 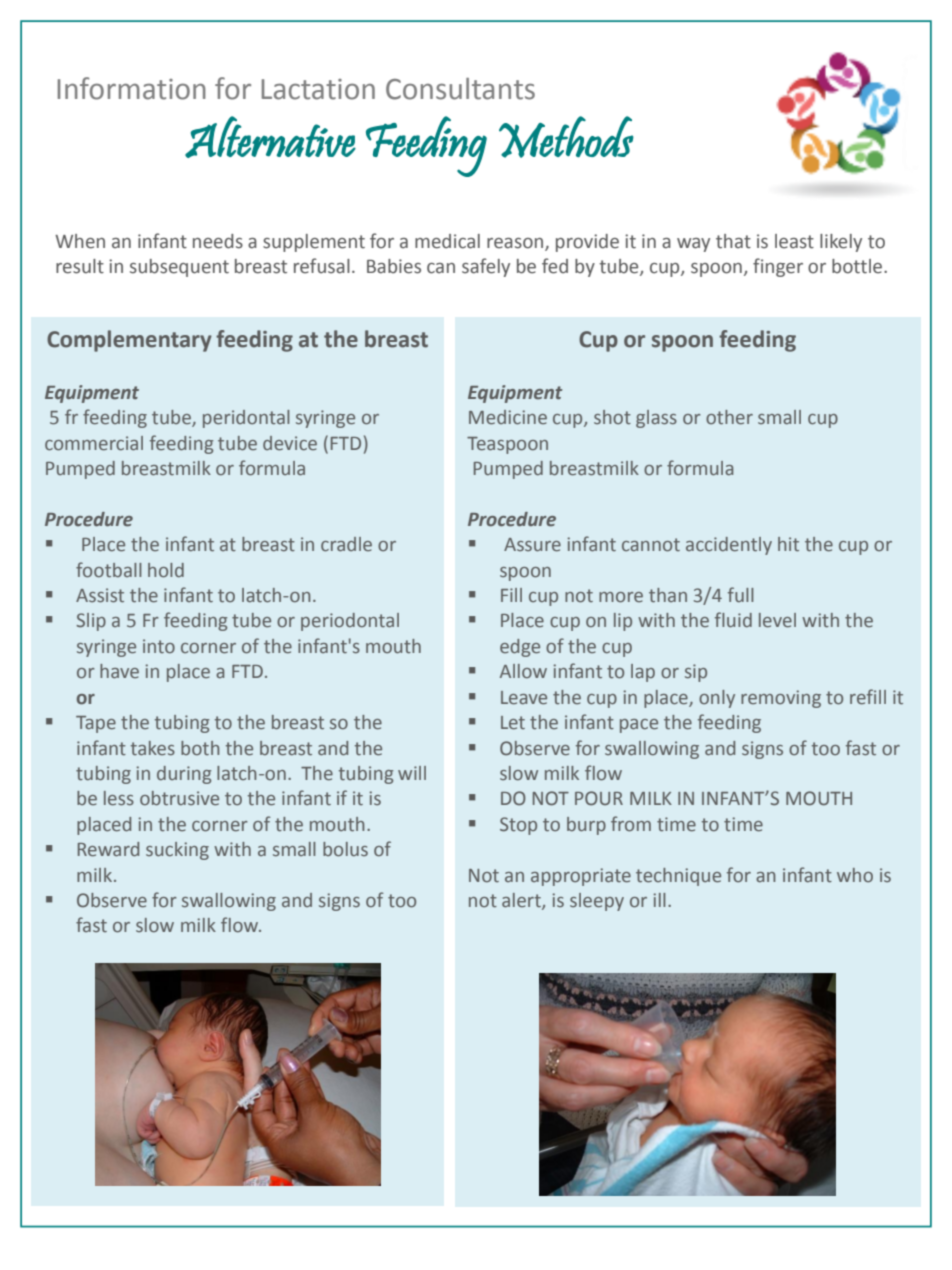 I want to click on Information, so click(x=132, y=88).
